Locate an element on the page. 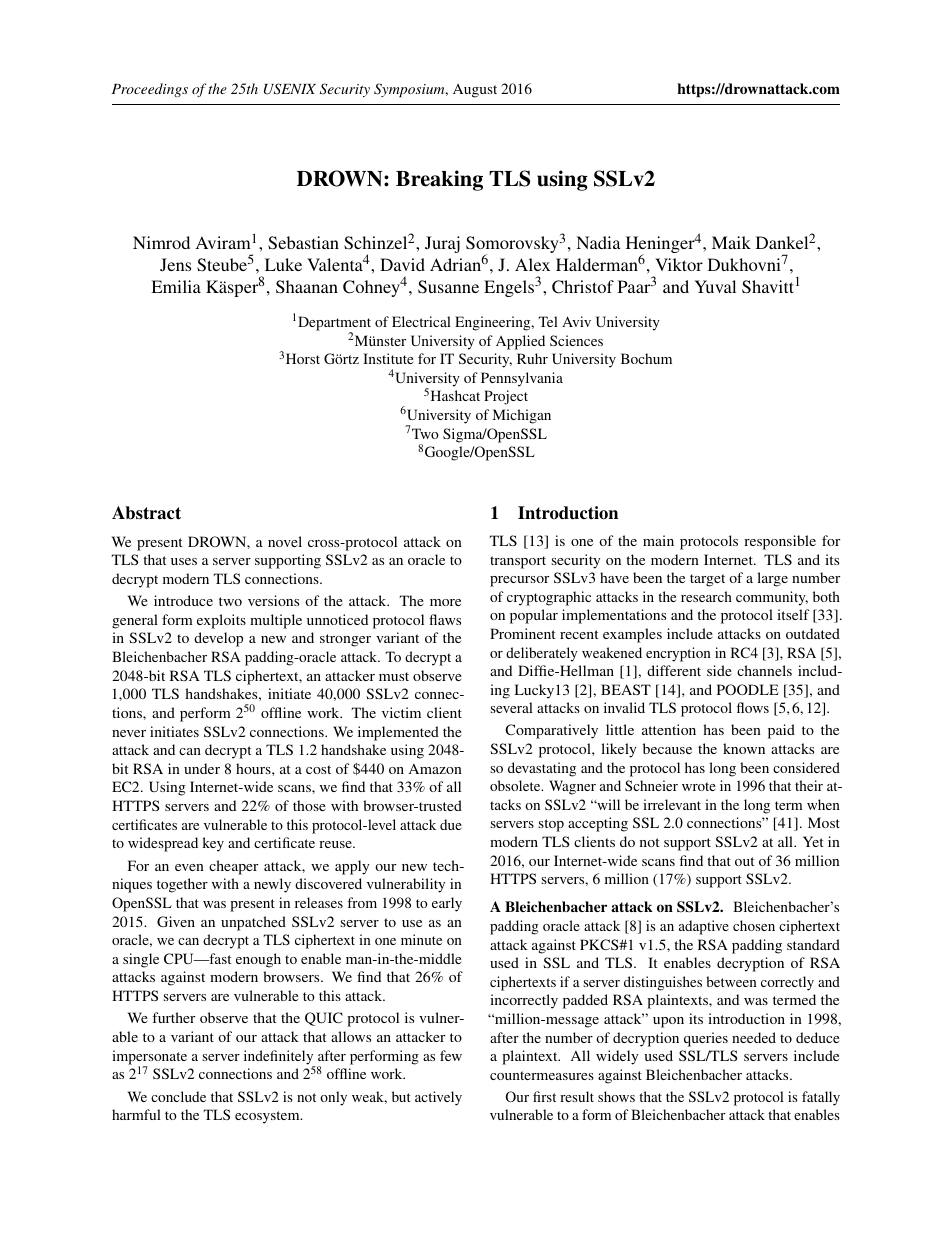 The height and width of the image is (1233, 952). Proceedings is located at coordinates (150, 90).
